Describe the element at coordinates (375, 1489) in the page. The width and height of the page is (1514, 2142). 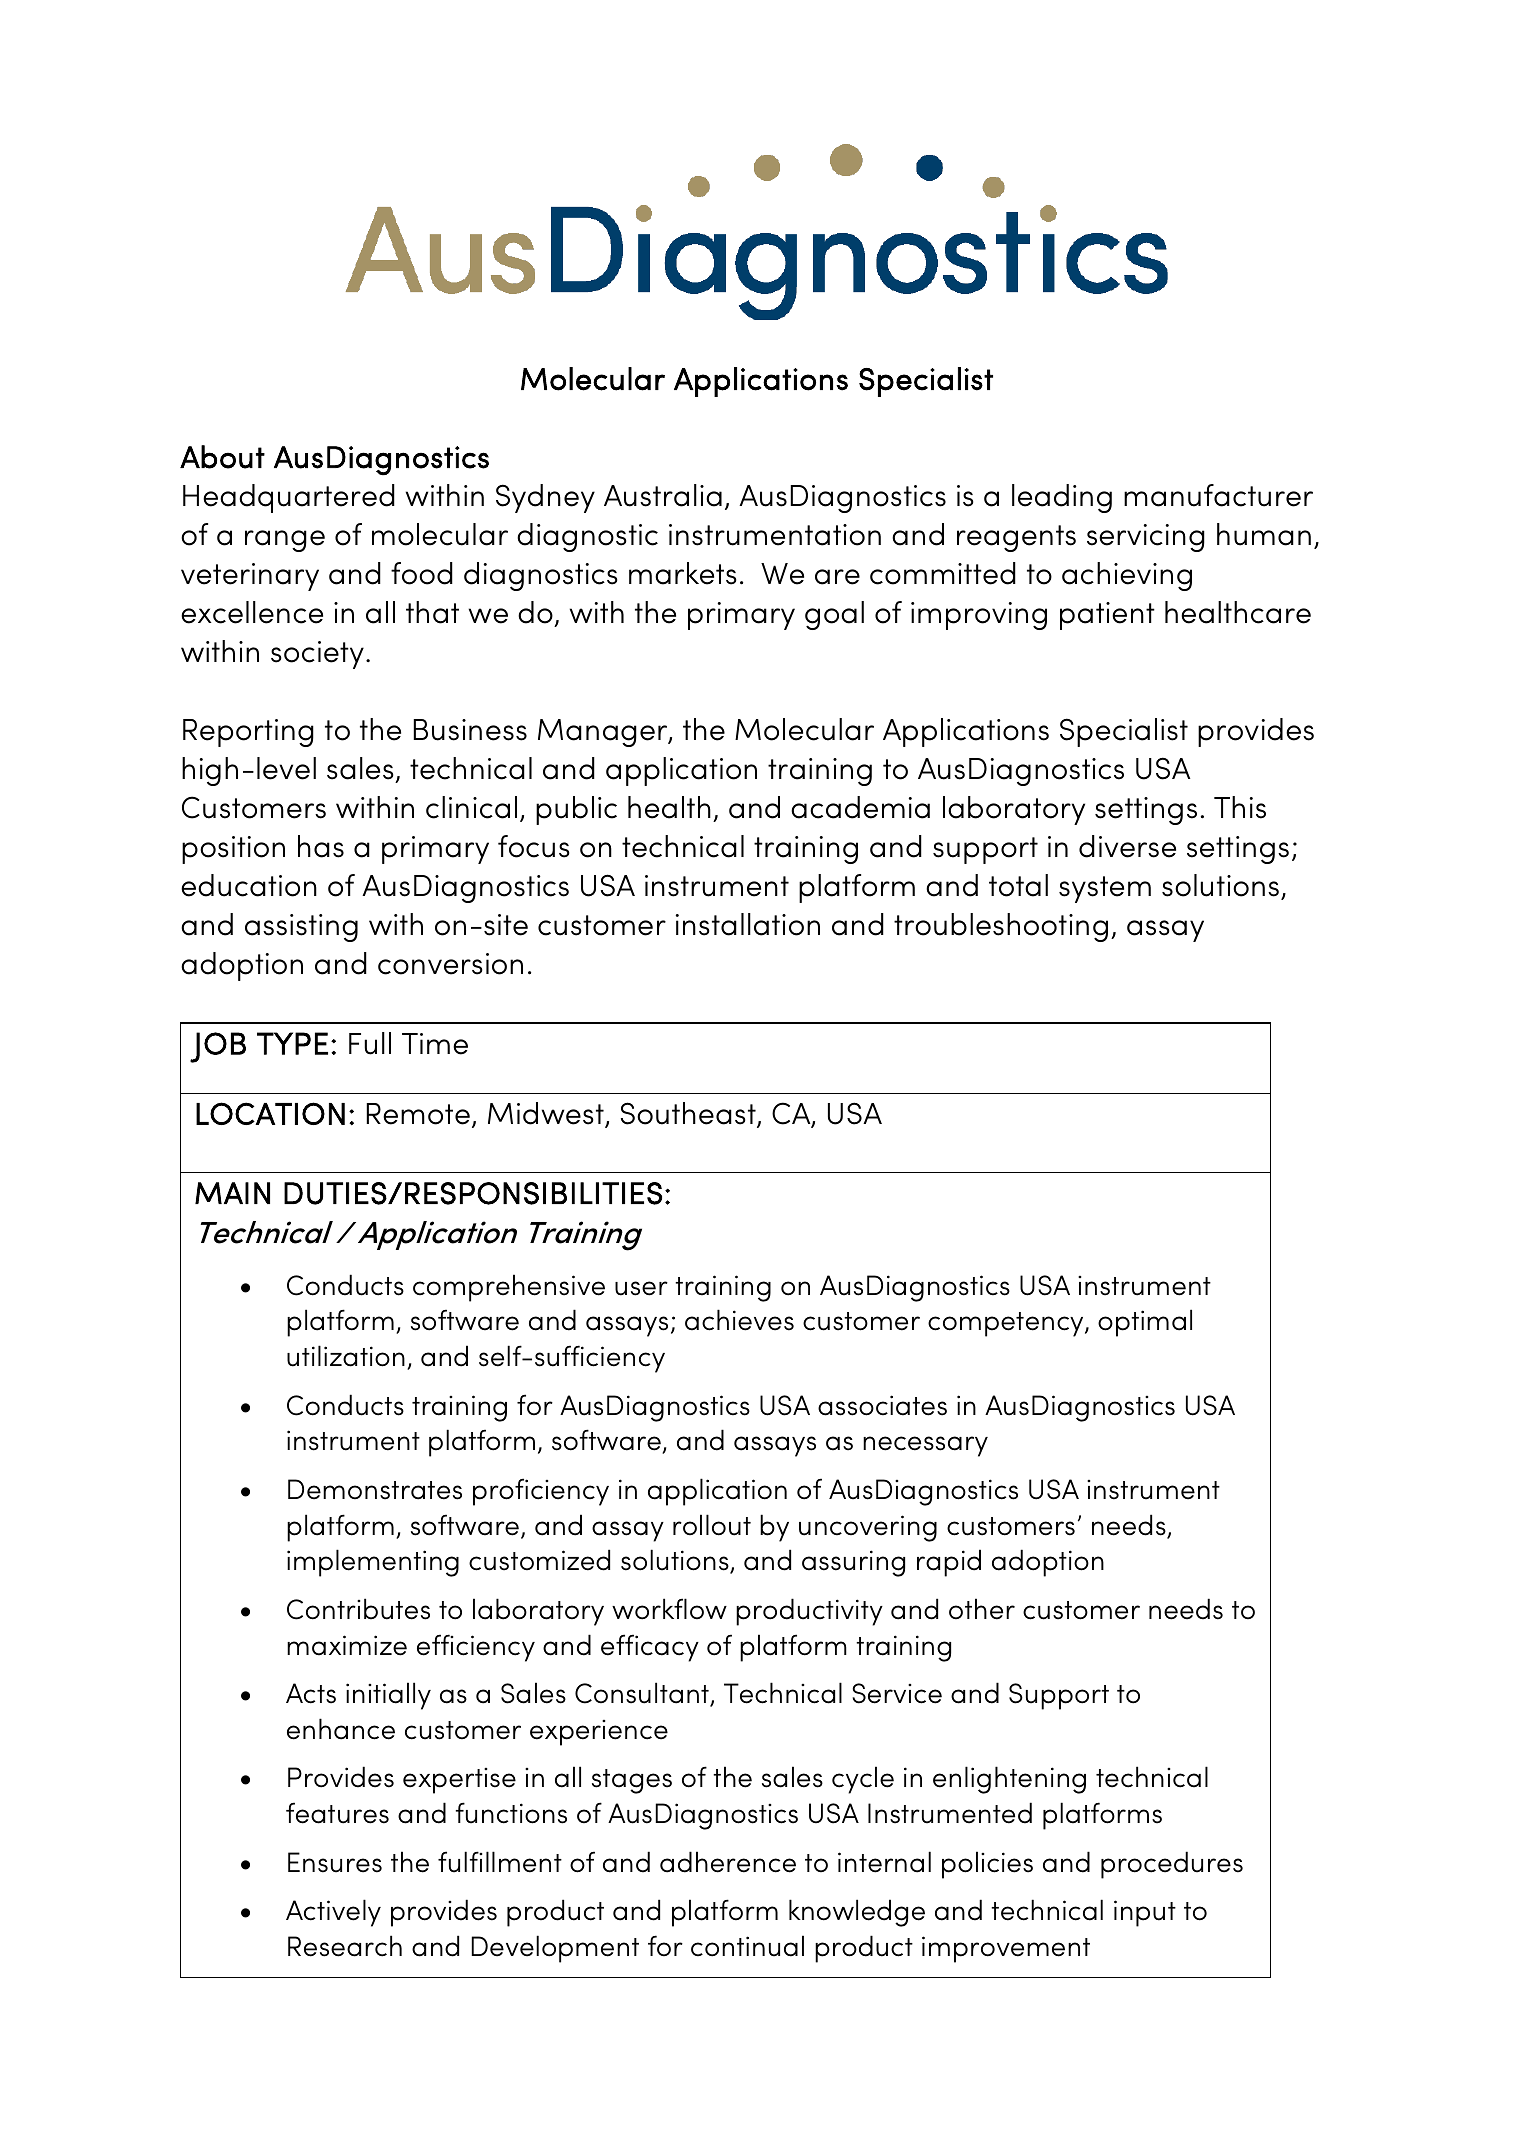
I see `Demonstrates` at that location.
